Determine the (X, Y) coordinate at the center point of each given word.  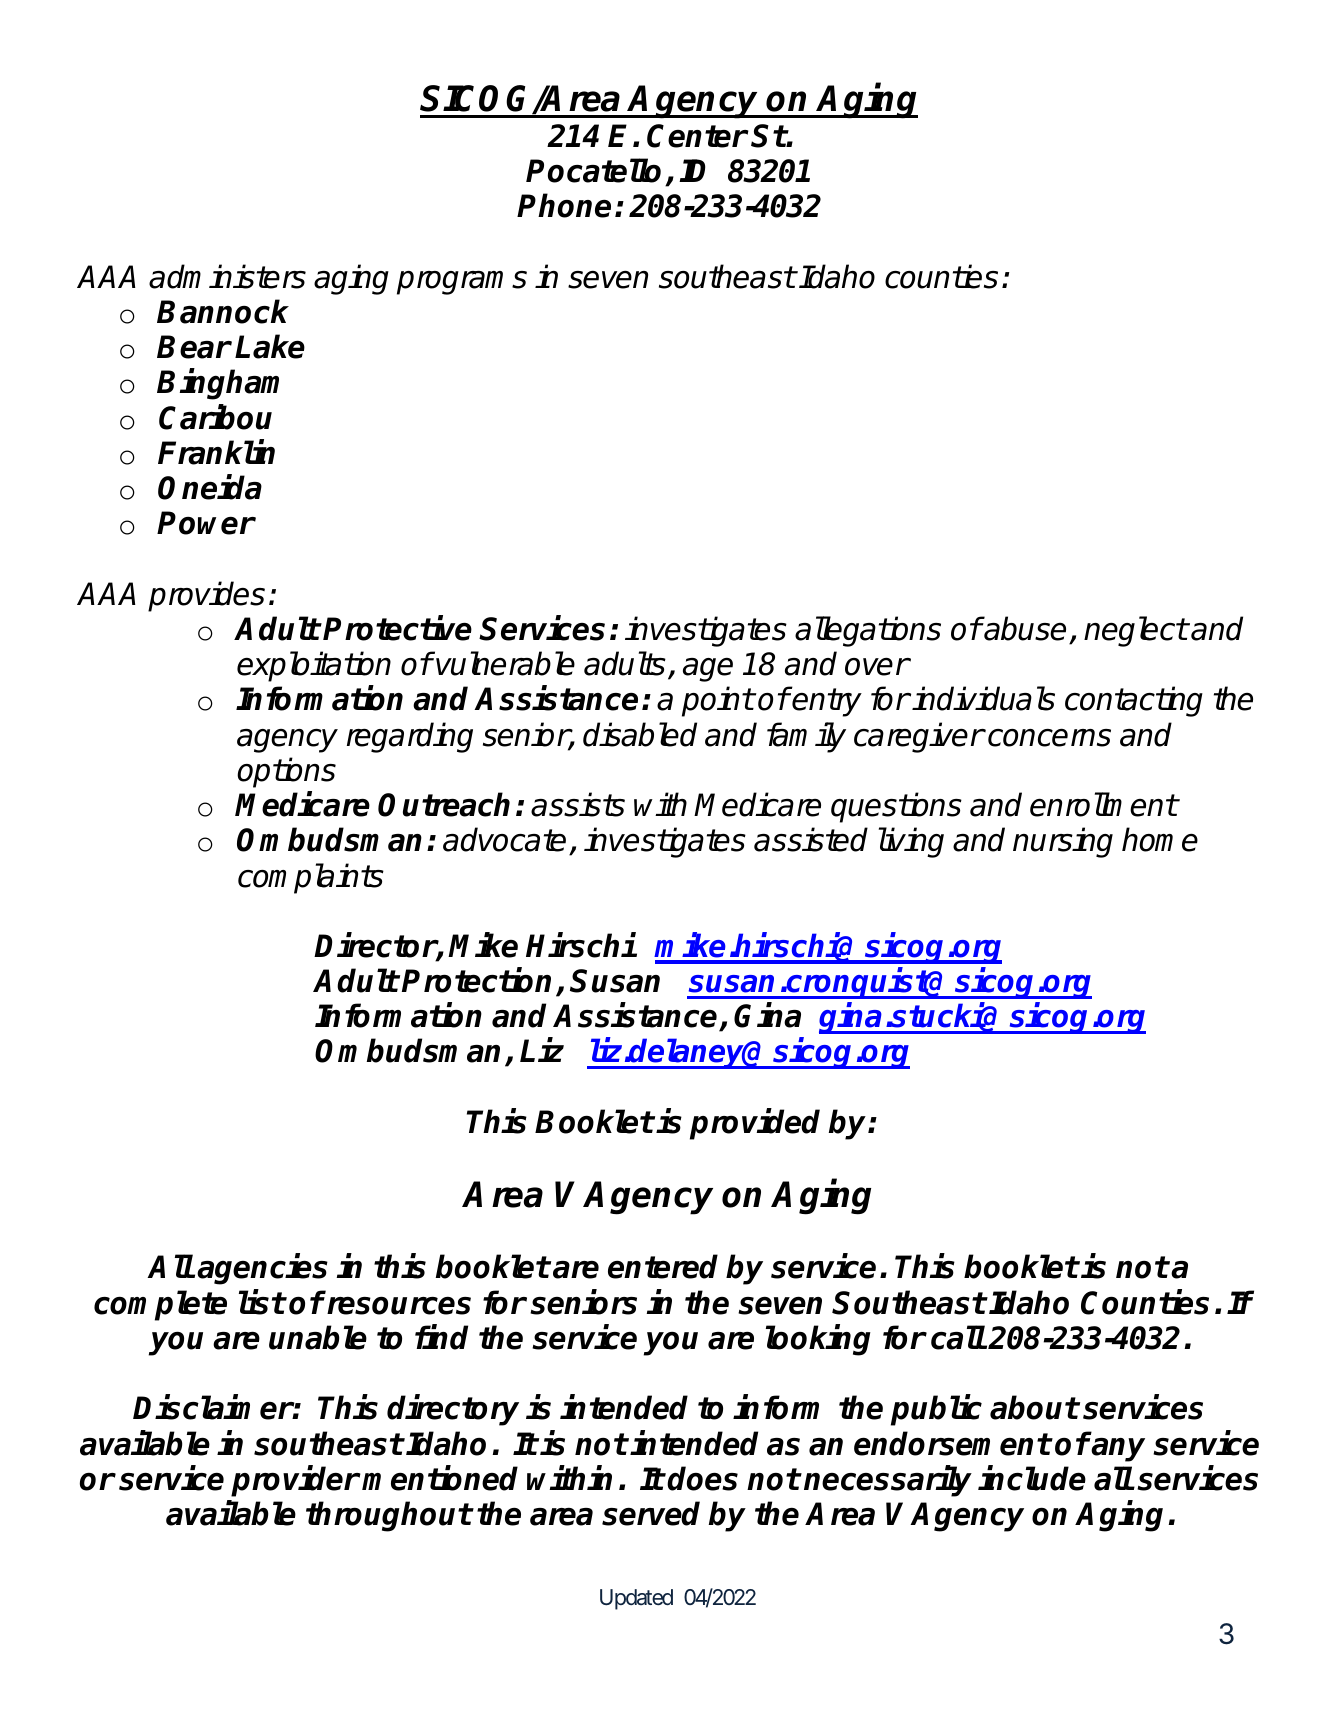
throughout (389, 1516)
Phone (564, 205)
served (651, 1513)
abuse (1024, 628)
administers (227, 276)
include (1032, 1478)
